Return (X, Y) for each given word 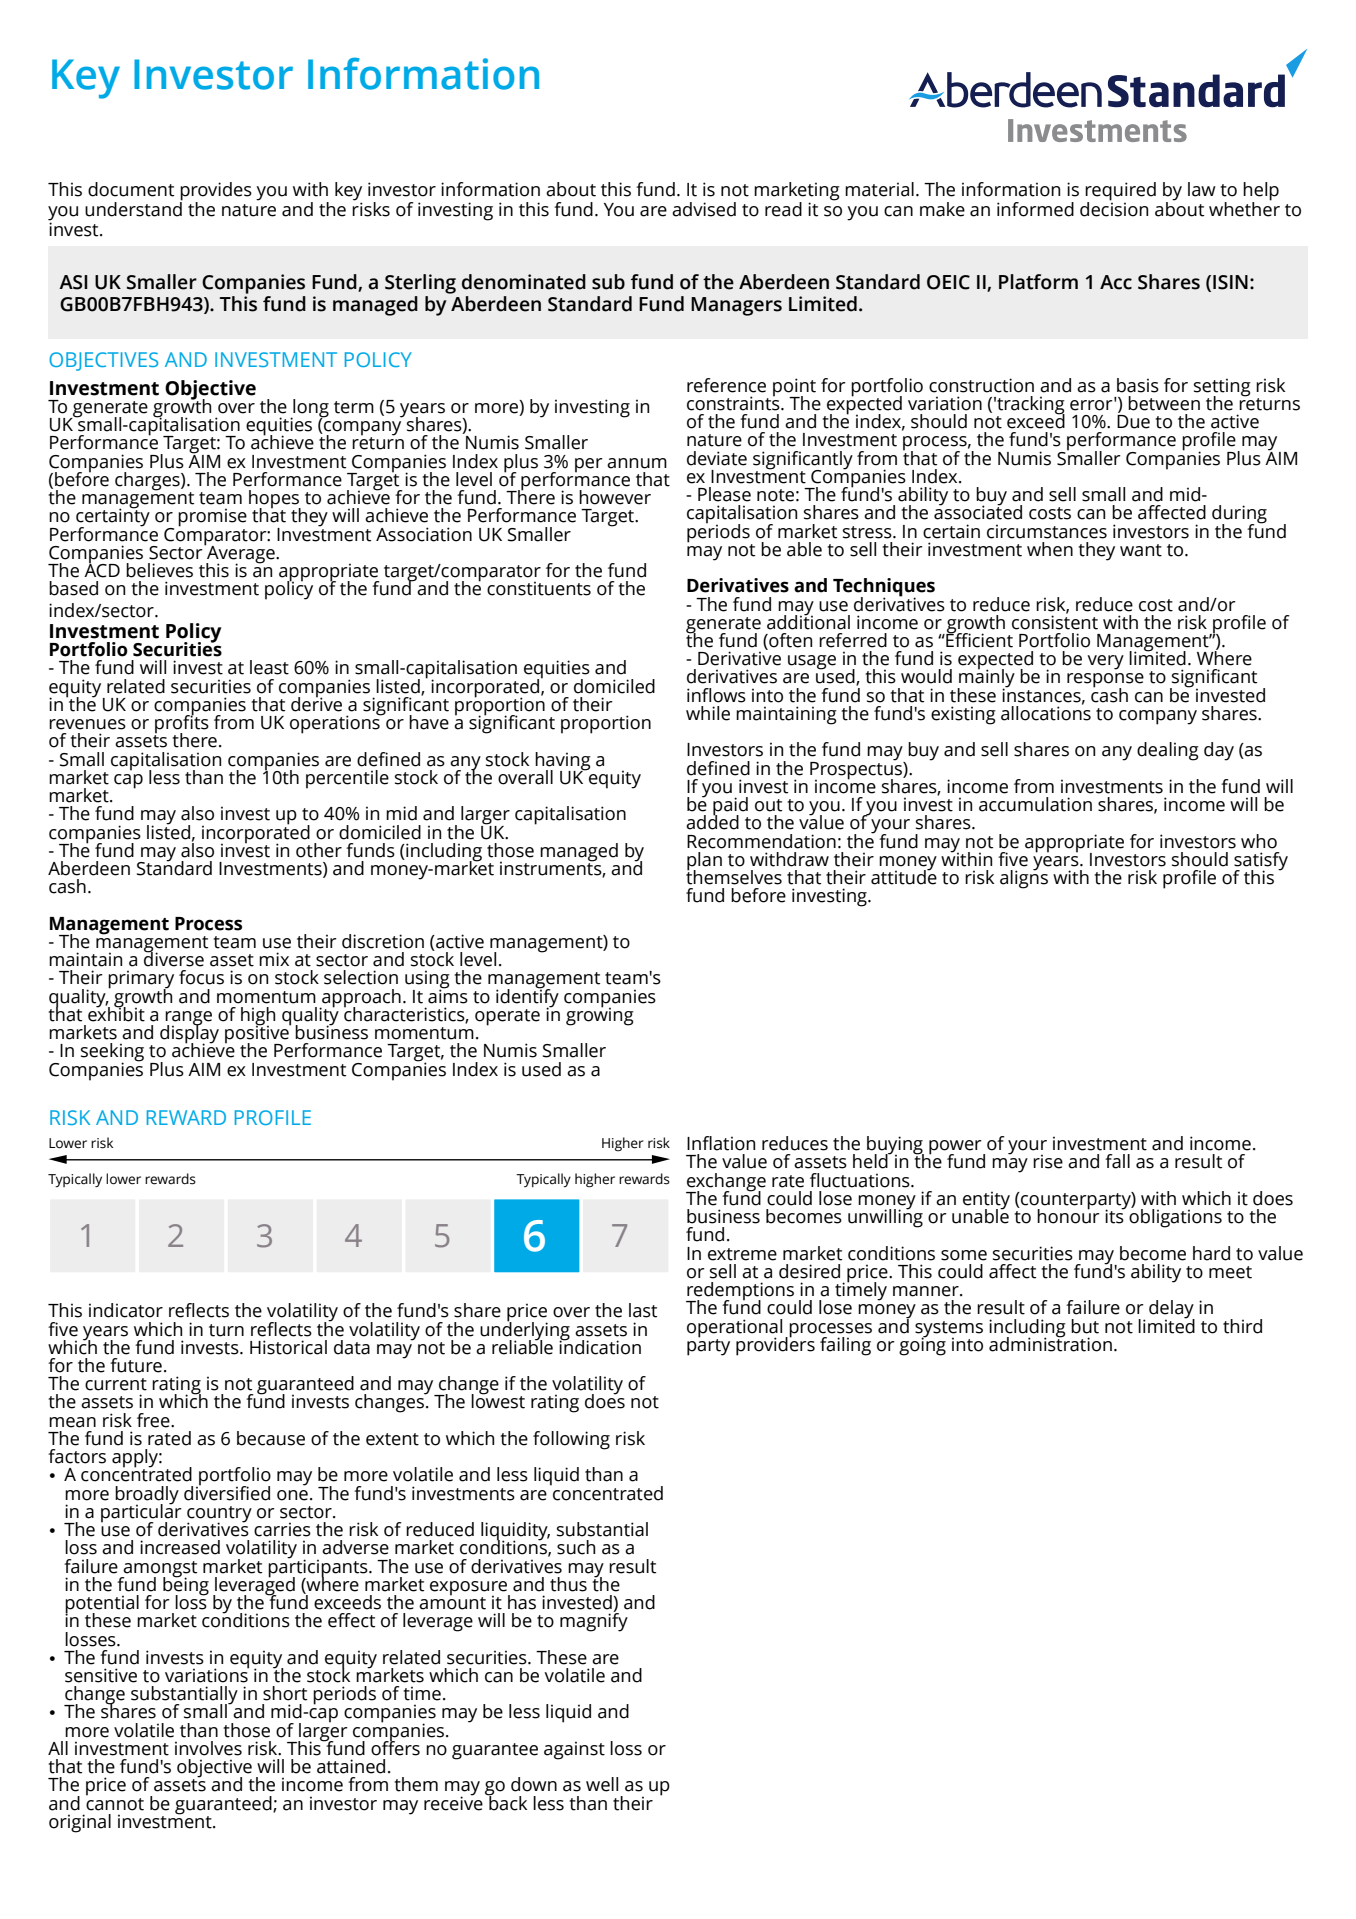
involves (208, 1748)
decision (1114, 208)
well (602, 1784)
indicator (126, 1310)
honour (1068, 1215)
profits (181, 724)
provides (216, 192)
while (708, 713)
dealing (1168, 751)
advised (704, 209)
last (643, 1310)
